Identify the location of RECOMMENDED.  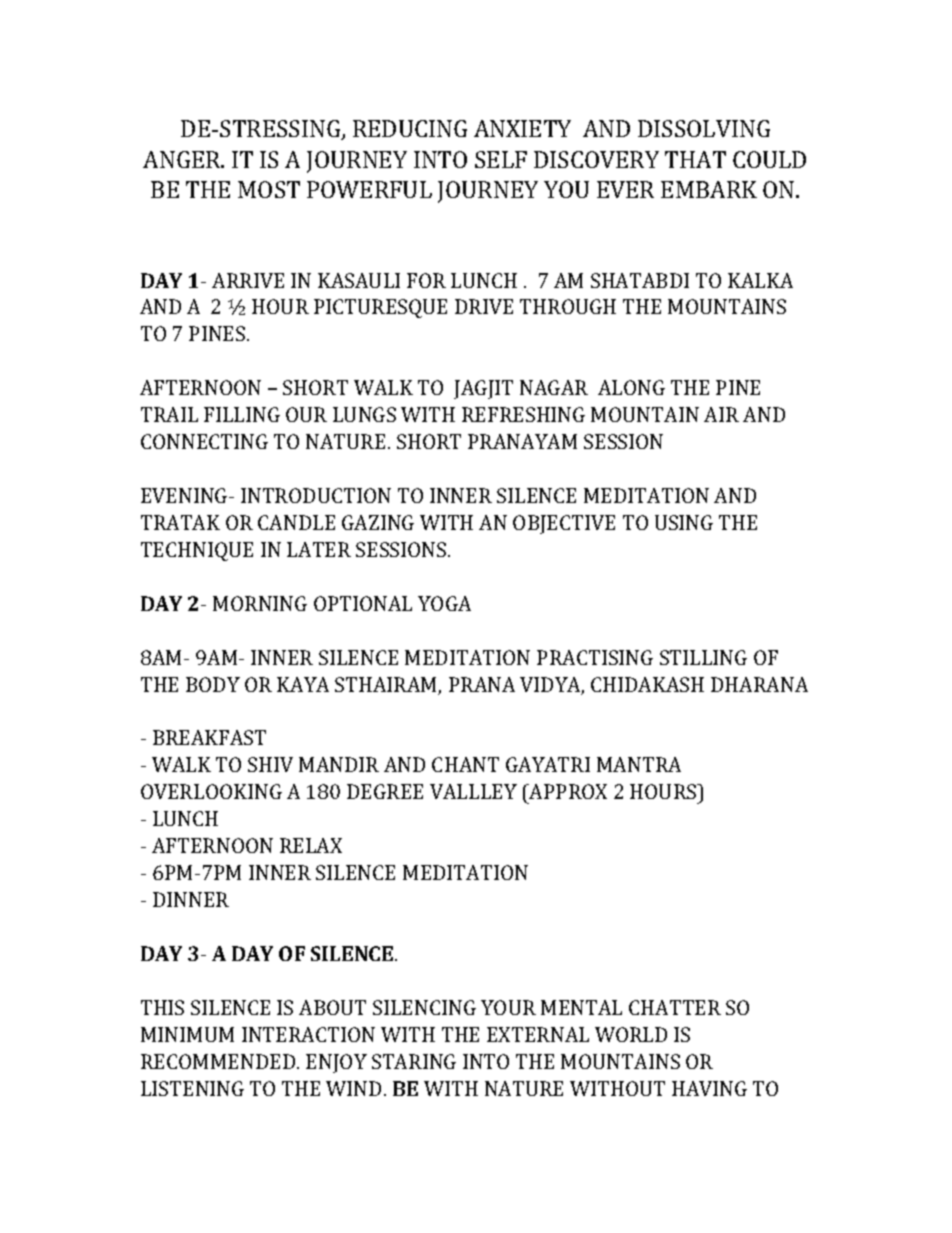
(219, 1061).
